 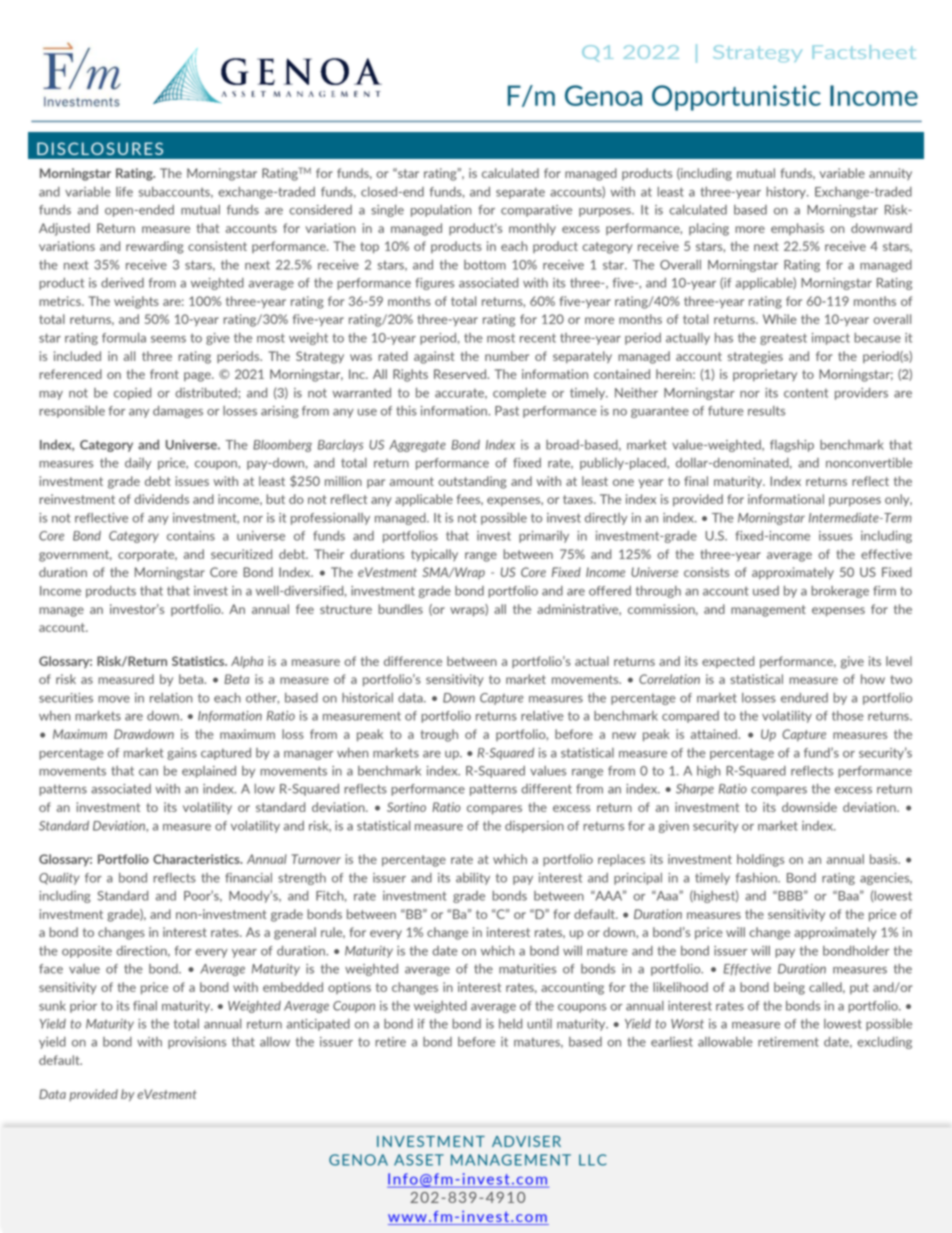 I want to click on population, so click(x=441, y=211).
